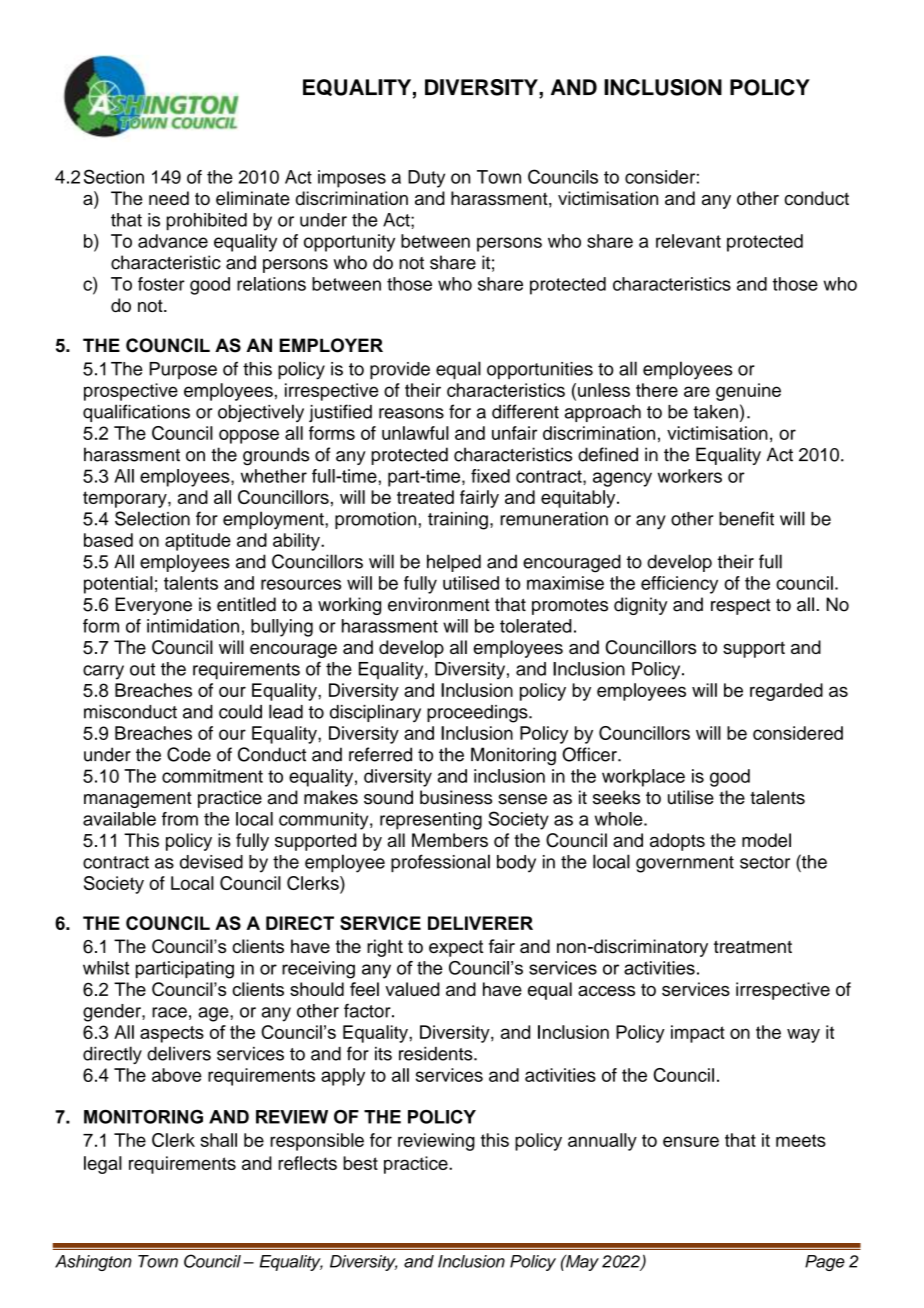 This screenshot has width=924, height=1308. Describe the element at coordinates (189, 754) in the screenshot. I see `Code` at that location.
